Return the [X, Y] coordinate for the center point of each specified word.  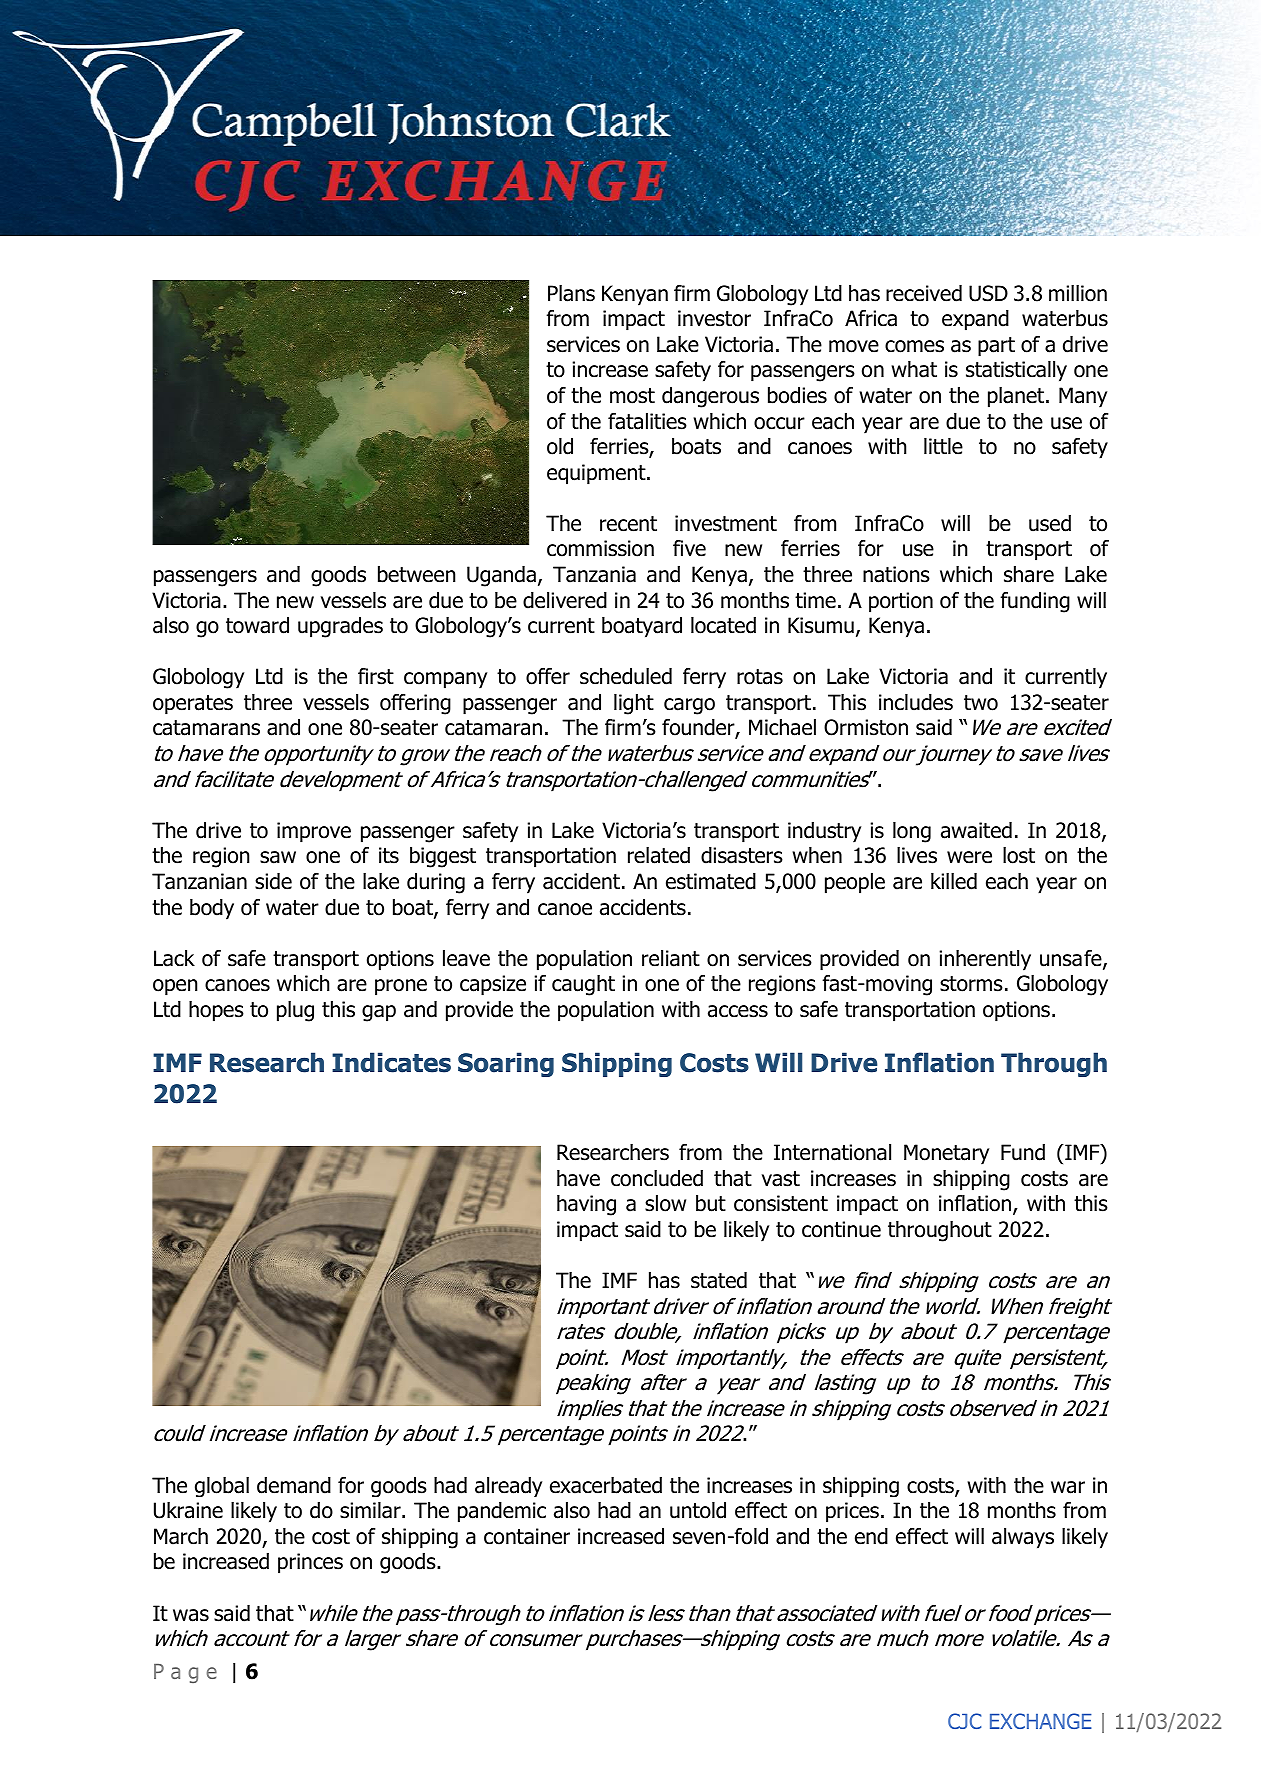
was [191, 1615]
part [996, 347]
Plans [571, 293]
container [527, 1536]
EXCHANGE [1041, 1721]
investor [714, 318]
